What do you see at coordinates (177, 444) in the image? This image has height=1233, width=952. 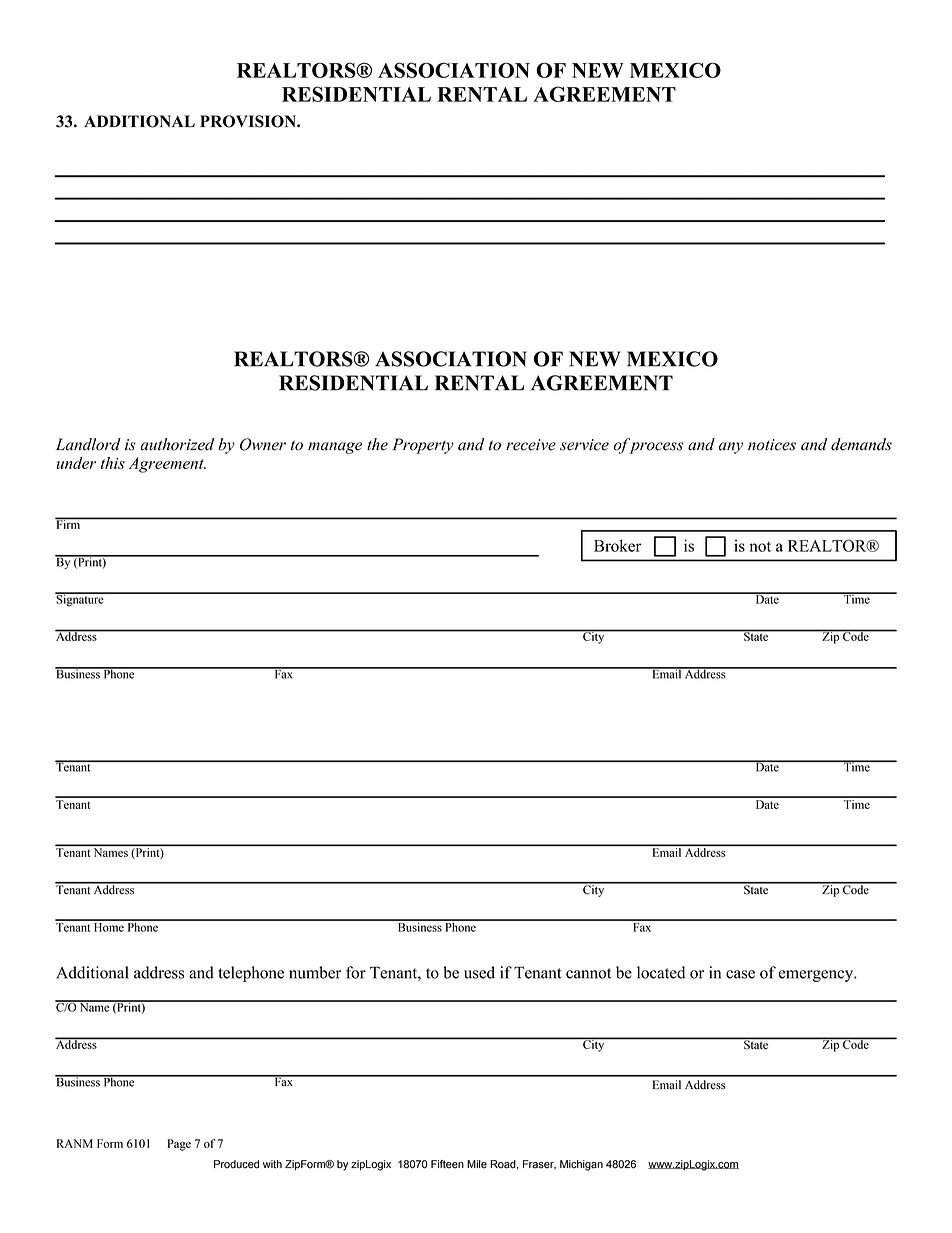 I see `authorized` at bounding box center [177, 444].
